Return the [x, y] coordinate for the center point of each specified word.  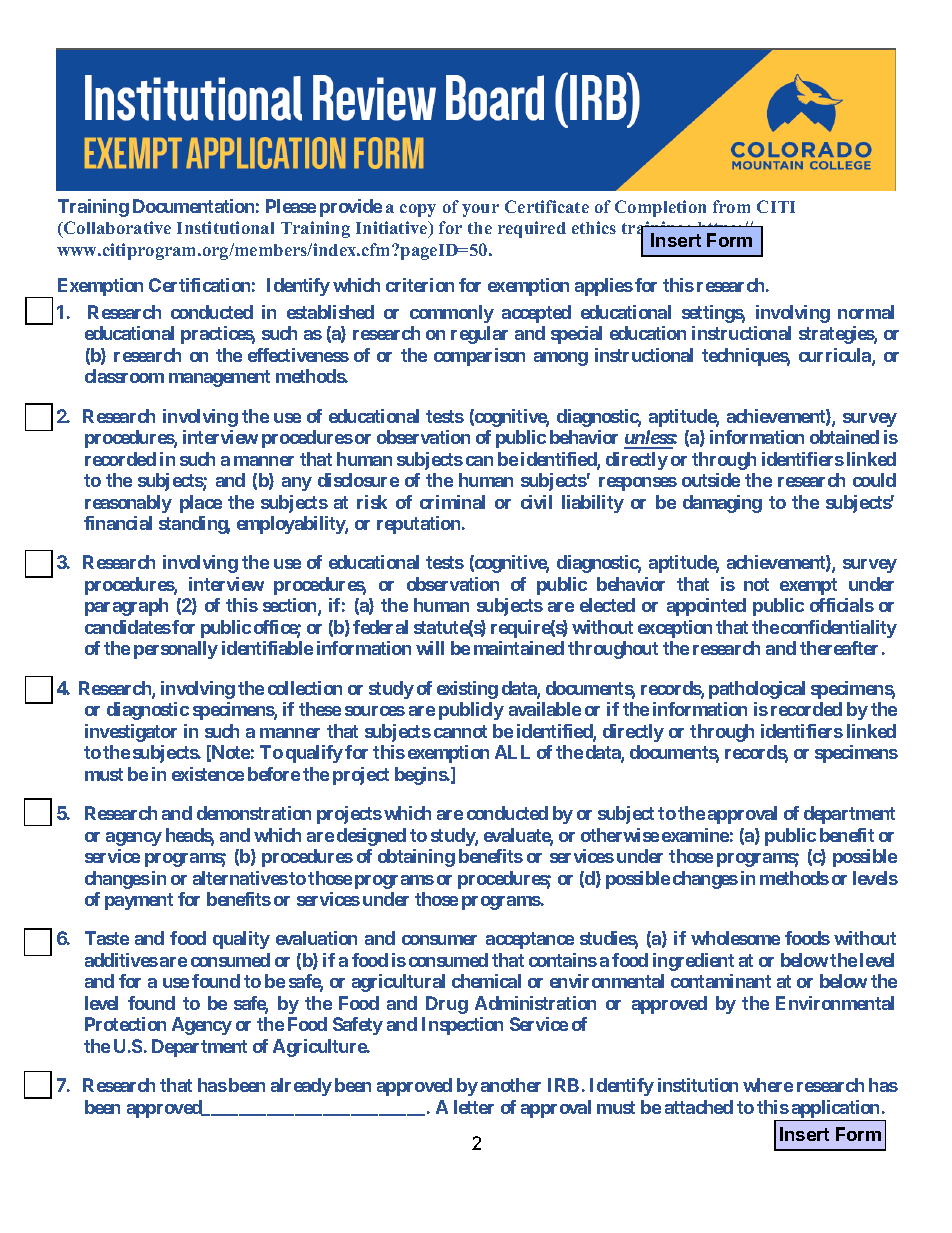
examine [695, 835]
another [511, 1085]
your [480, 210]
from [731, 206]
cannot [460, 731]
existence [208, 774]
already [301, 1087]
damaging [722, 504]
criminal [452, 502]
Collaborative [116, 229]
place [201, 504]
